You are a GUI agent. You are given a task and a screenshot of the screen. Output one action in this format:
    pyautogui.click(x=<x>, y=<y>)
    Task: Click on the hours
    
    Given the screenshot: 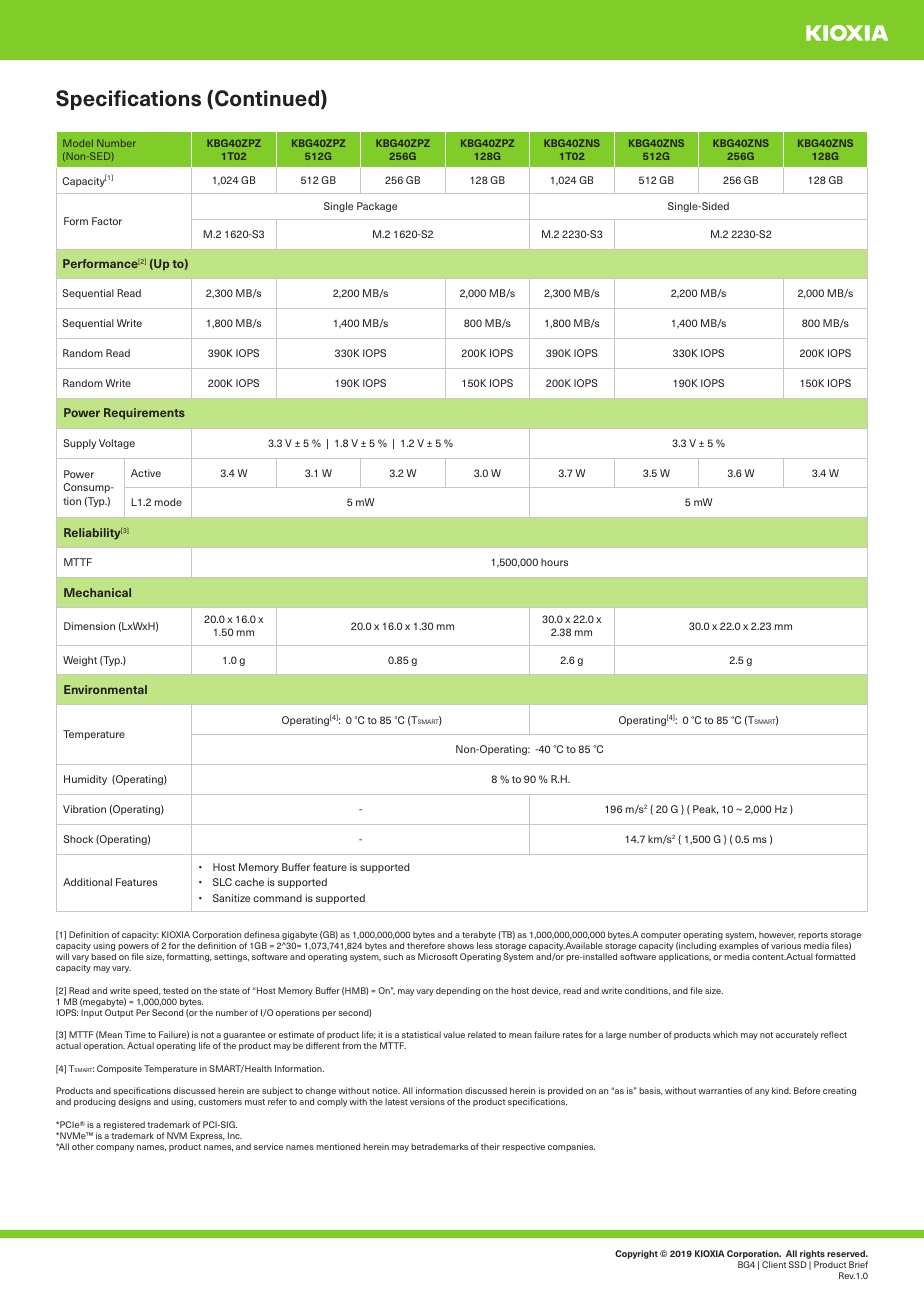 What is the action you would take?
    pyautogui.click(x=554, y=562)
